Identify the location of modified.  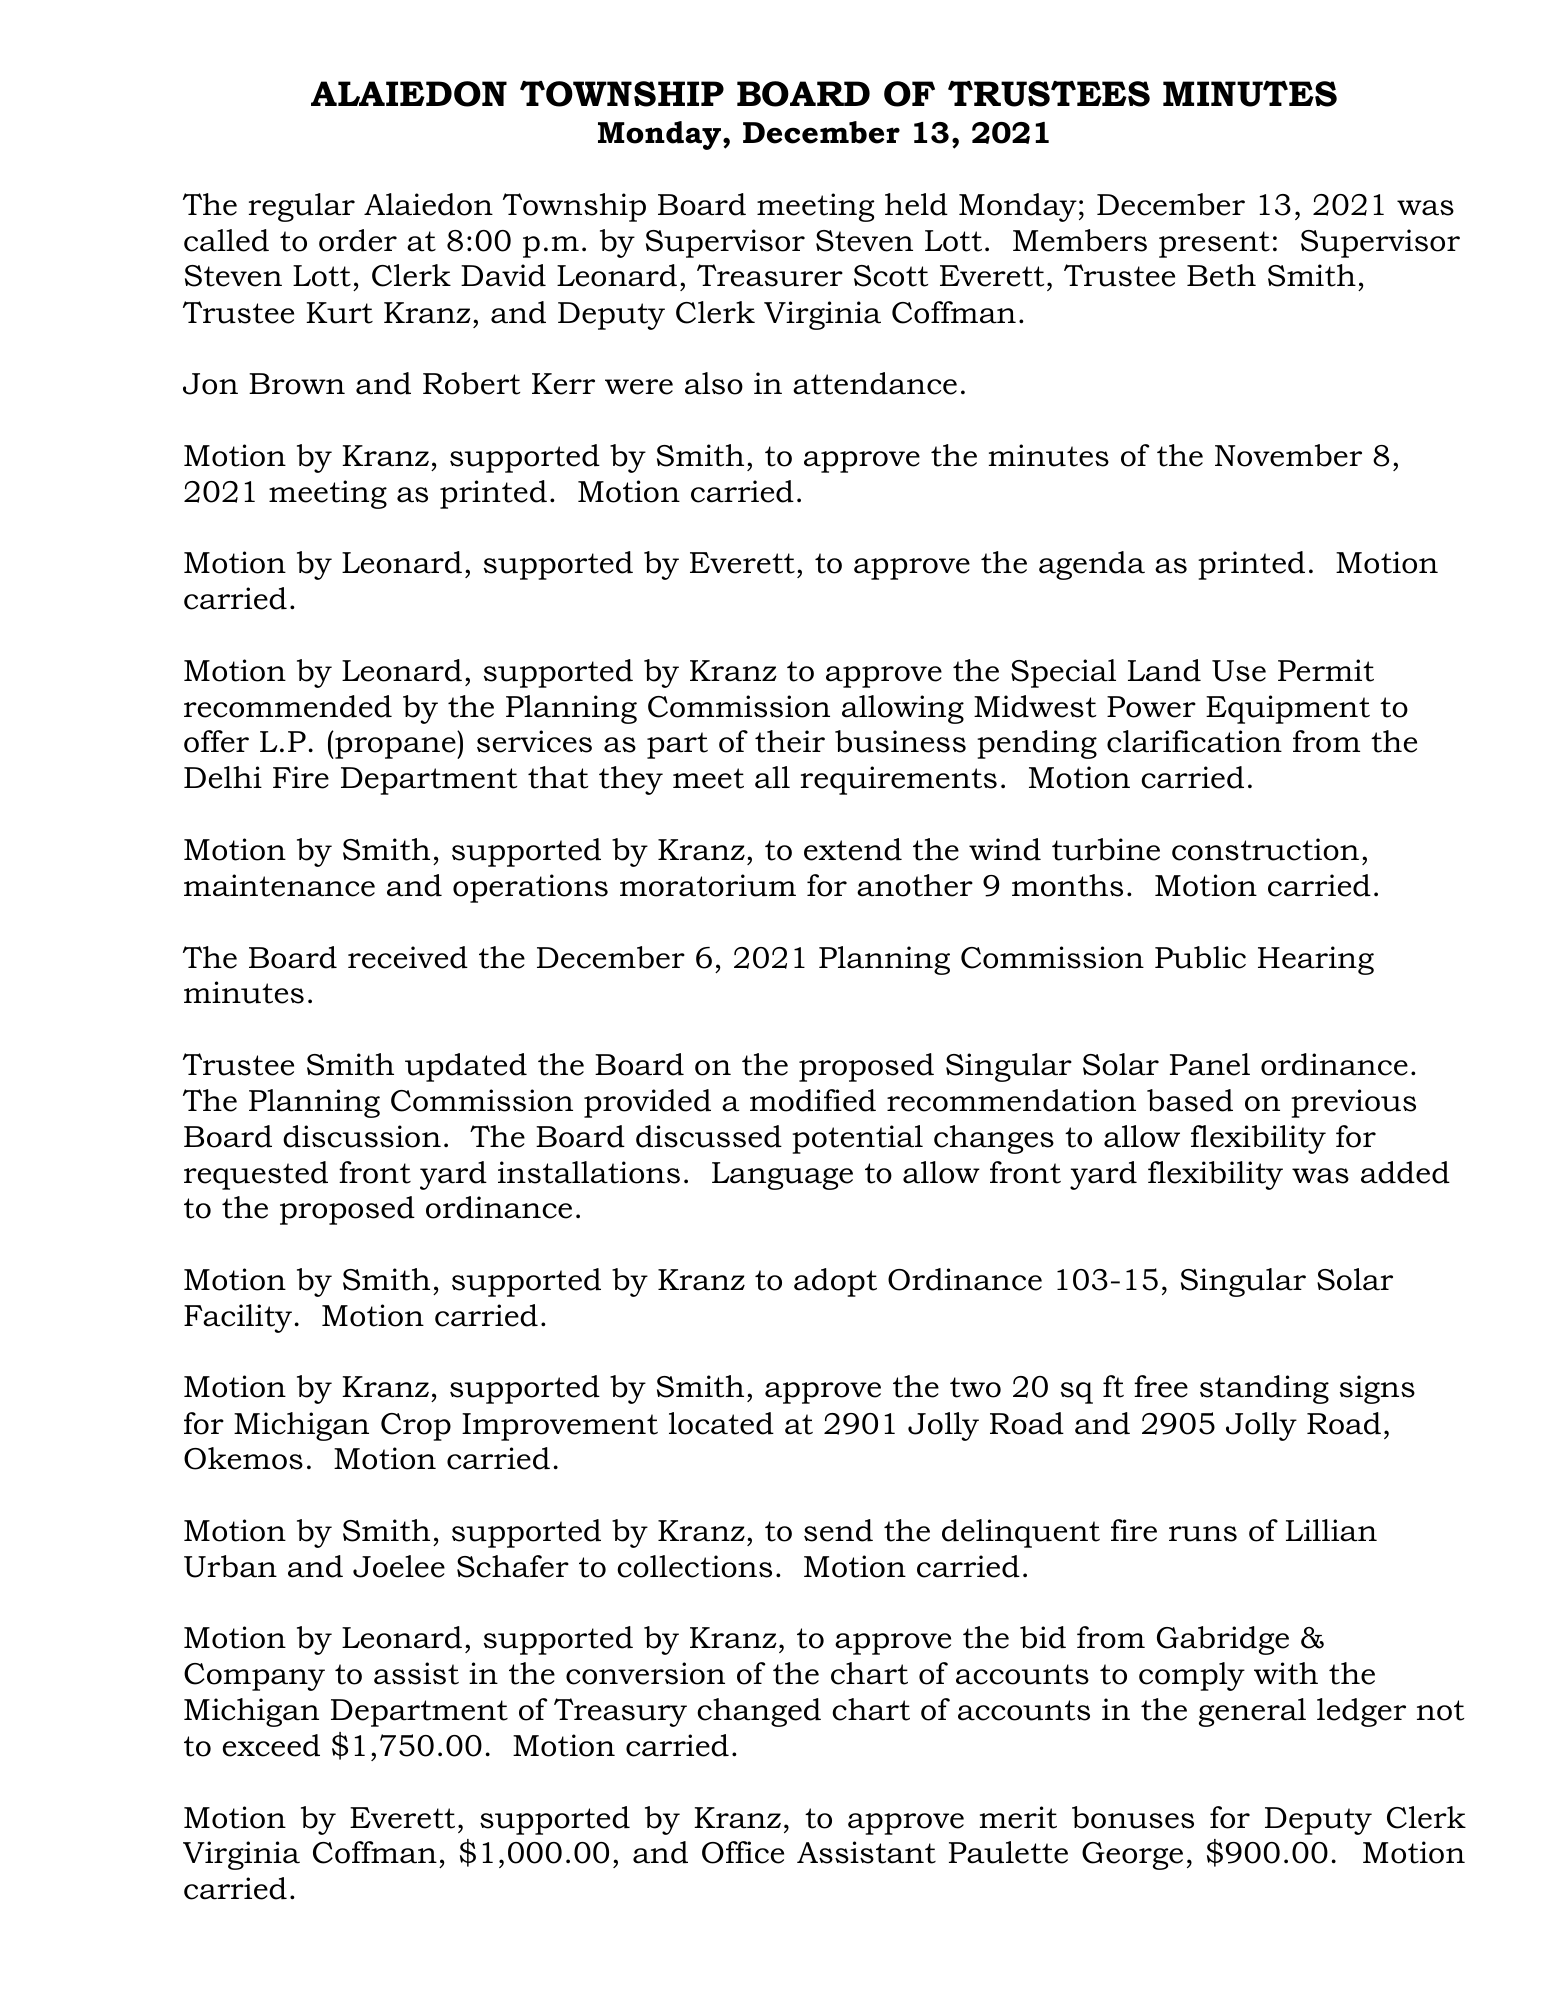
(813, 1100).
